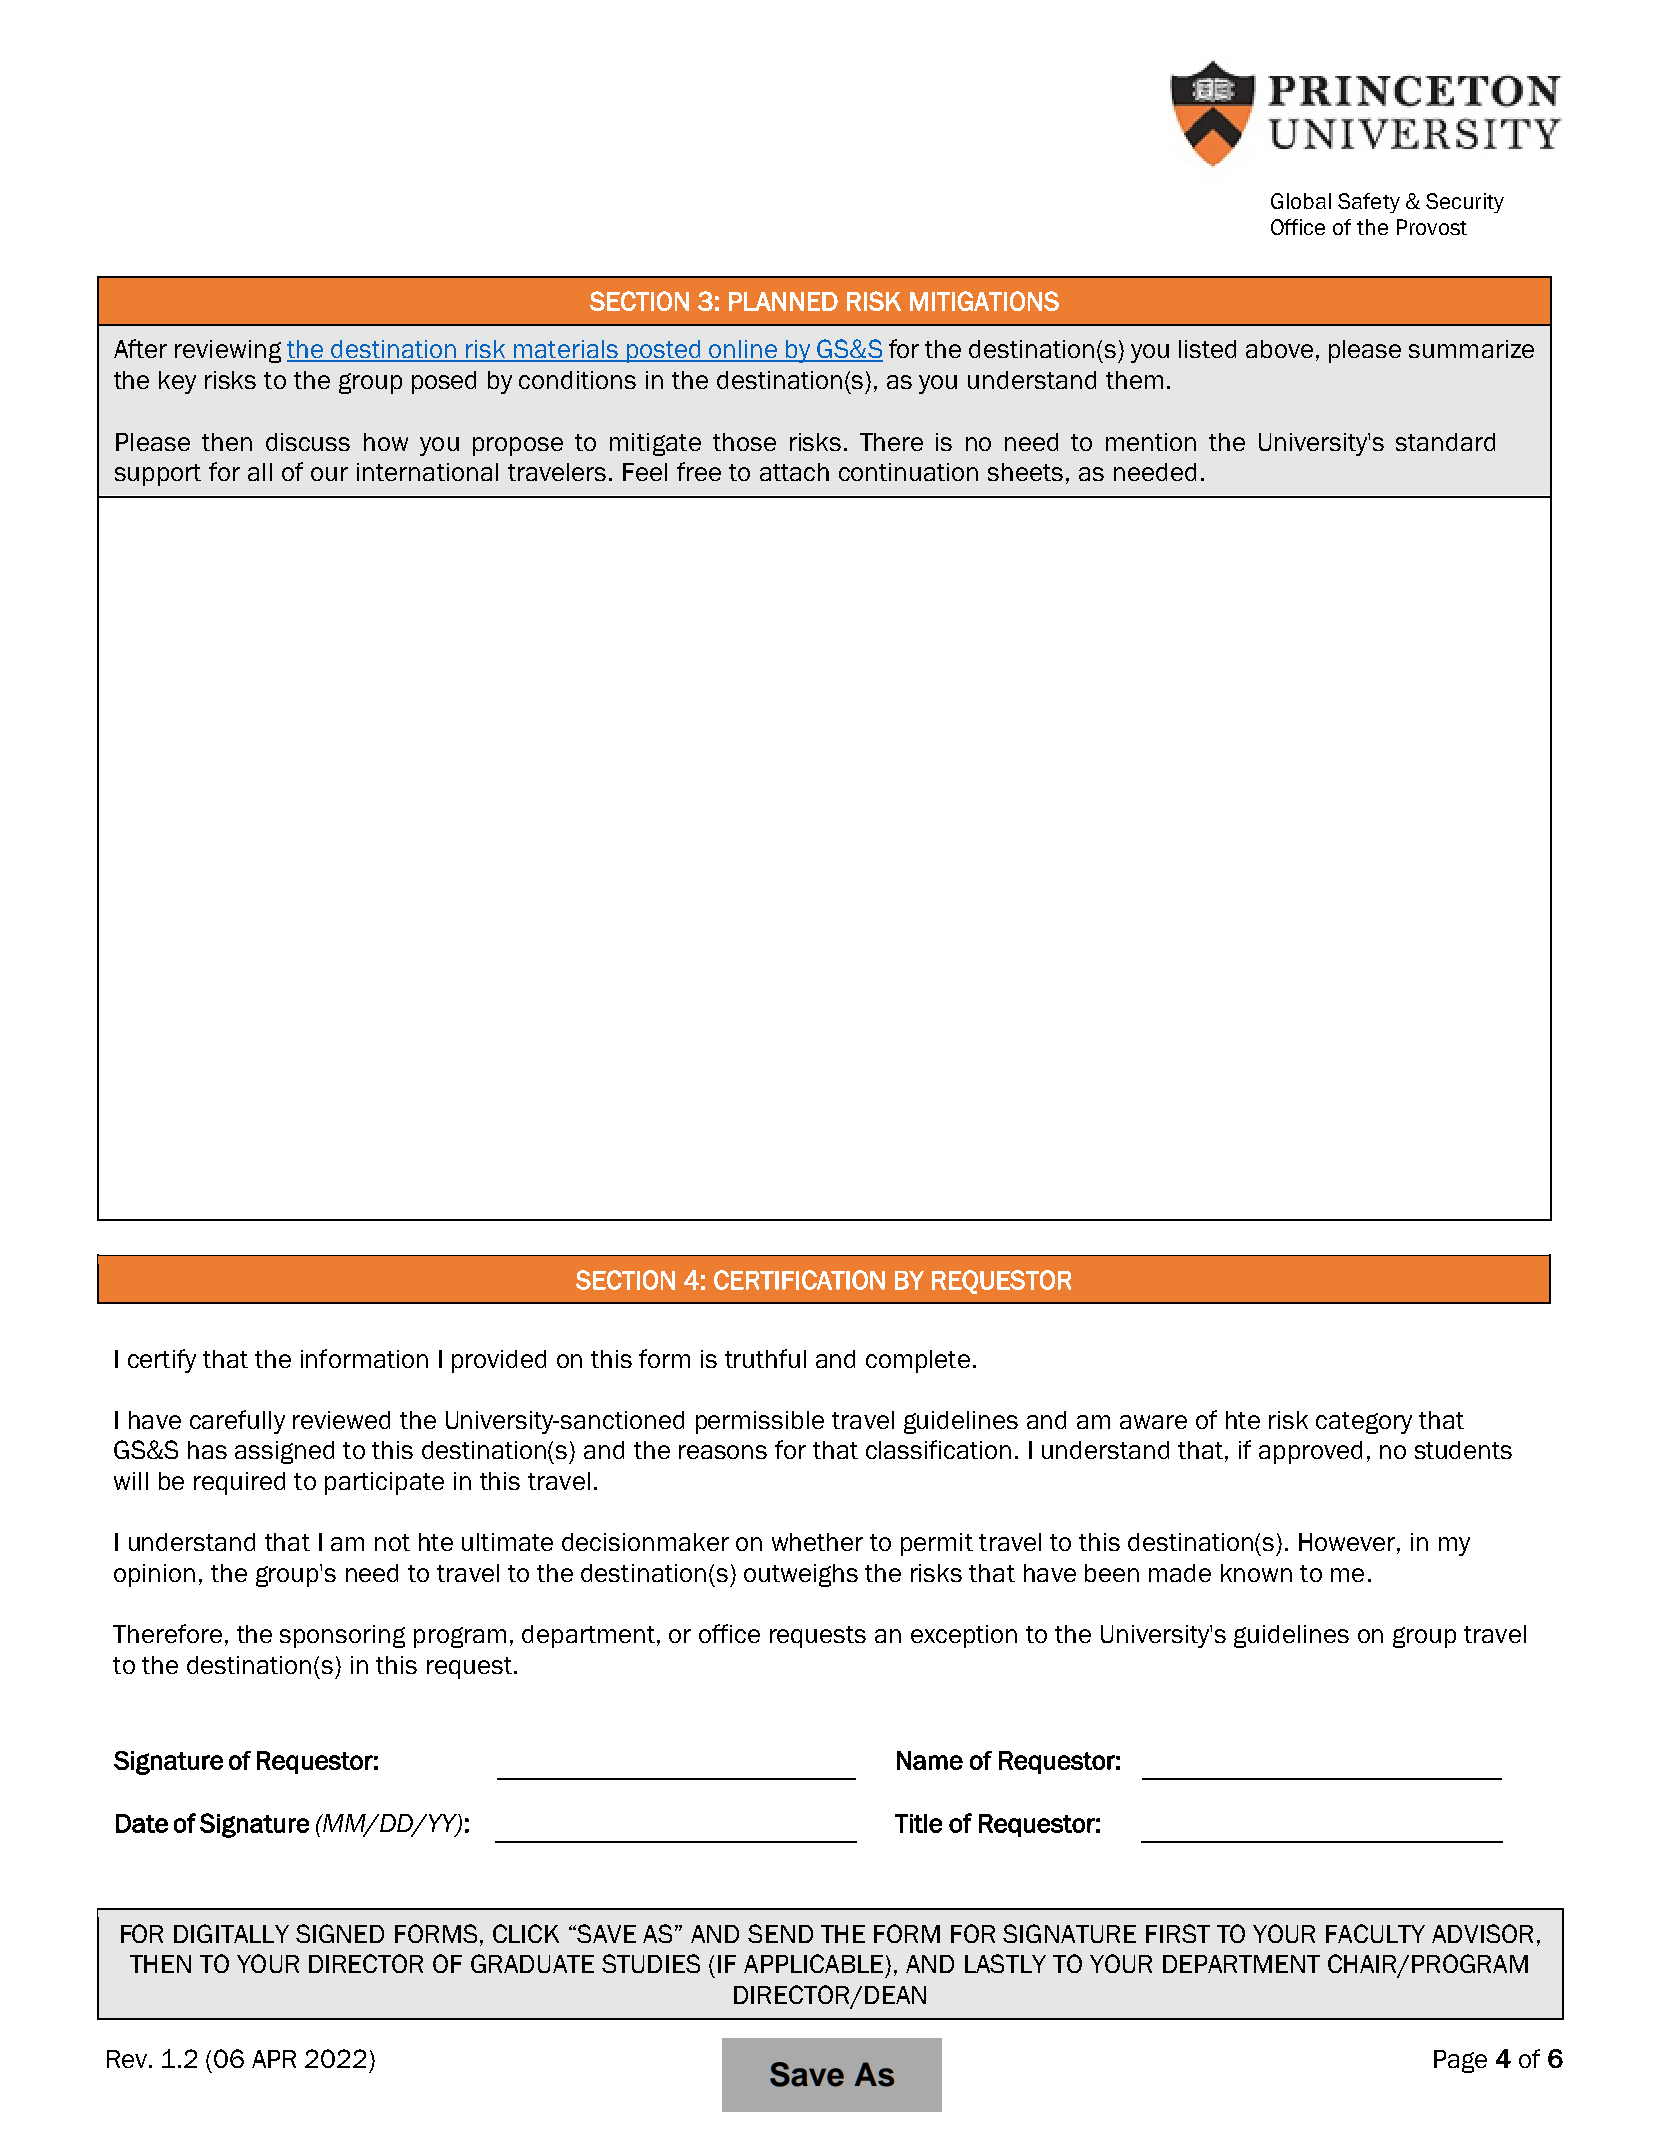  Describe the element at coordinates (799, 1280) in the document. I see `CERTIFICATION` at that location.
